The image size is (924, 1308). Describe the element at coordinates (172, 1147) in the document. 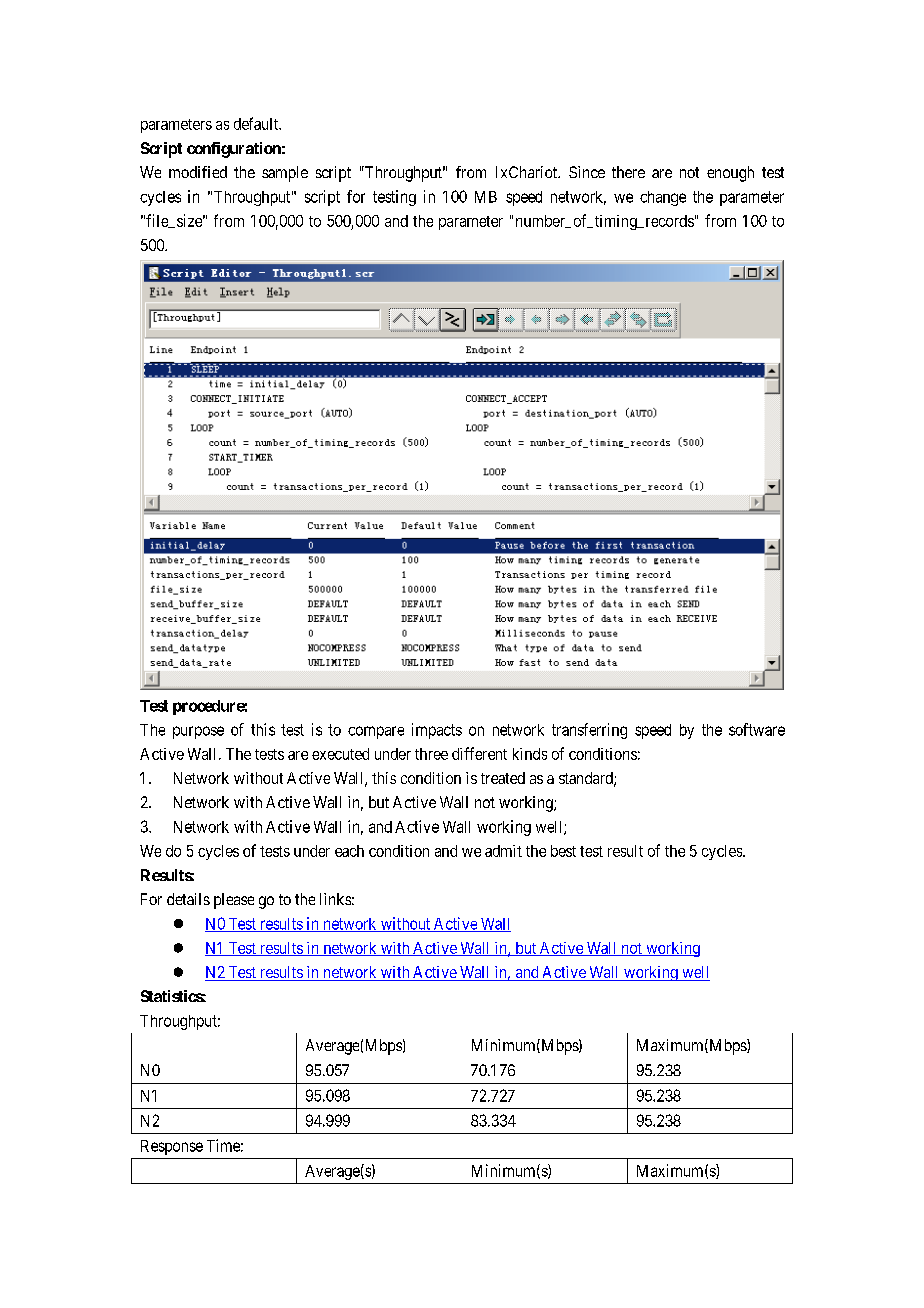

I see `Response` at that location.
